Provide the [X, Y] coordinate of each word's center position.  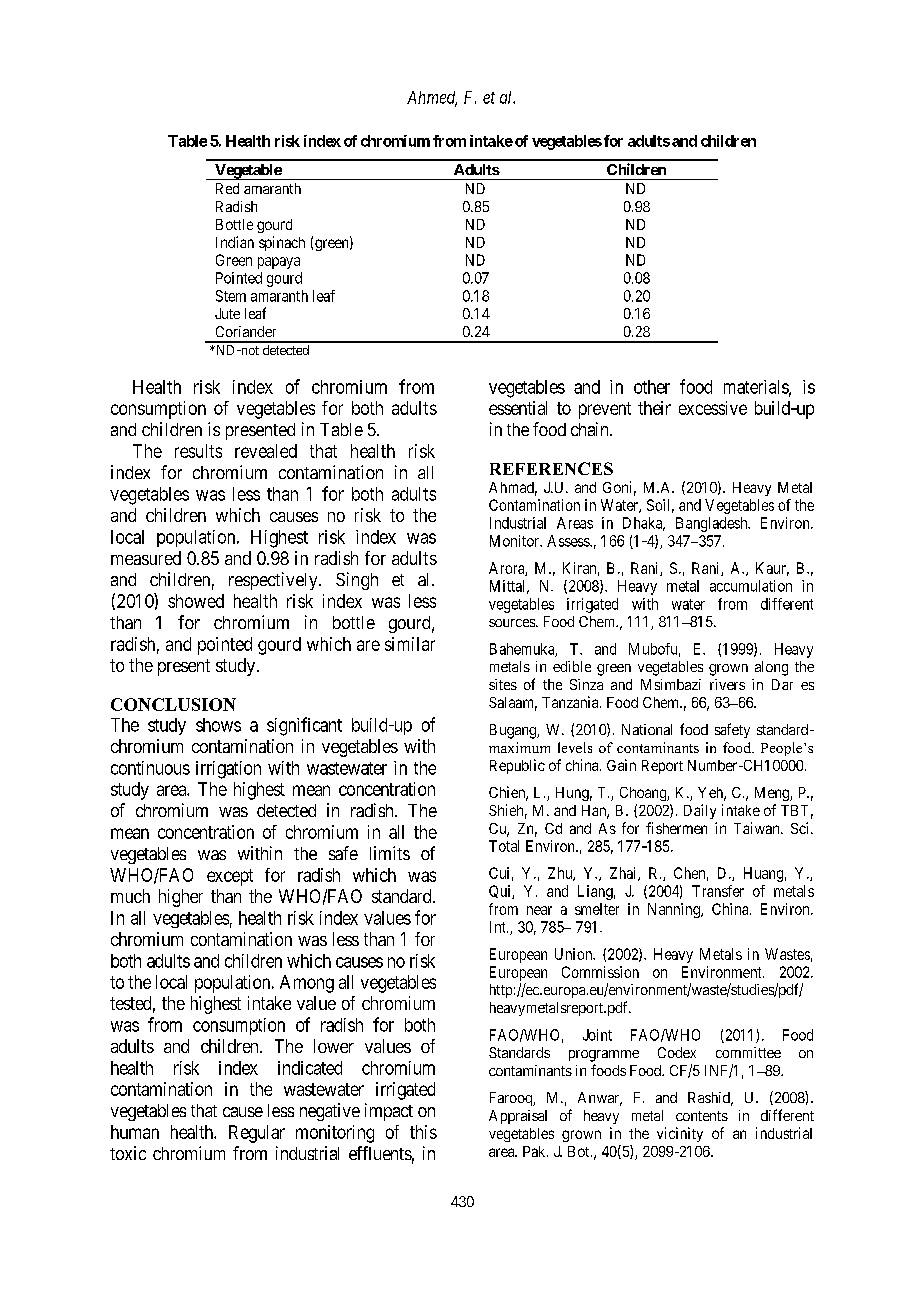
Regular [257, 1134]
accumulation [751, 586]
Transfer [718, 891]
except [230, 877]
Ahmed [432, 98]
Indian [235, 242]
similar [410, 644]
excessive [713, 408]
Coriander [246, 331]
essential [518, 408]
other [652, 387]
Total [504, 846]
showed [196, 601]
